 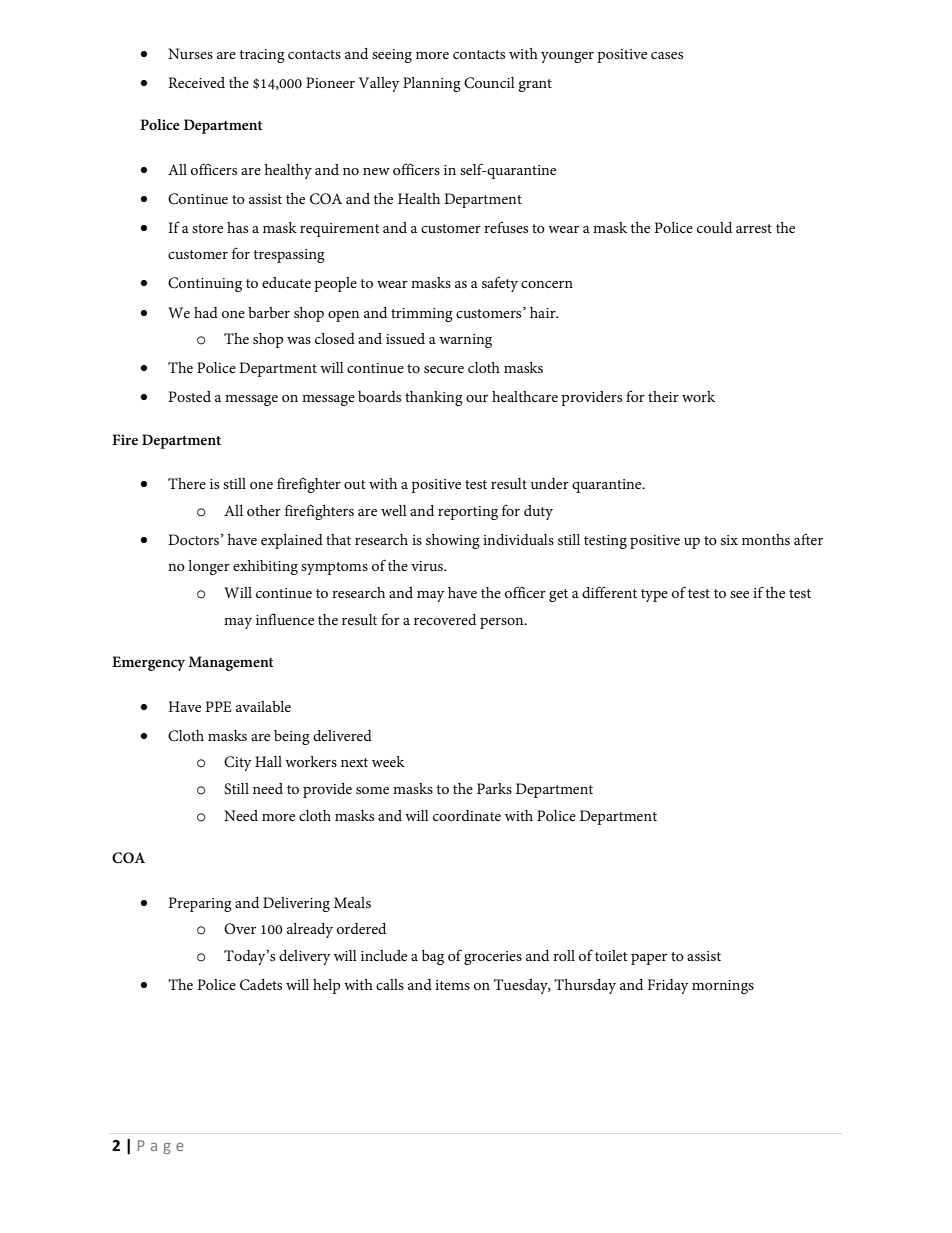 I want to click on Council, so click(x=489, y=83).
